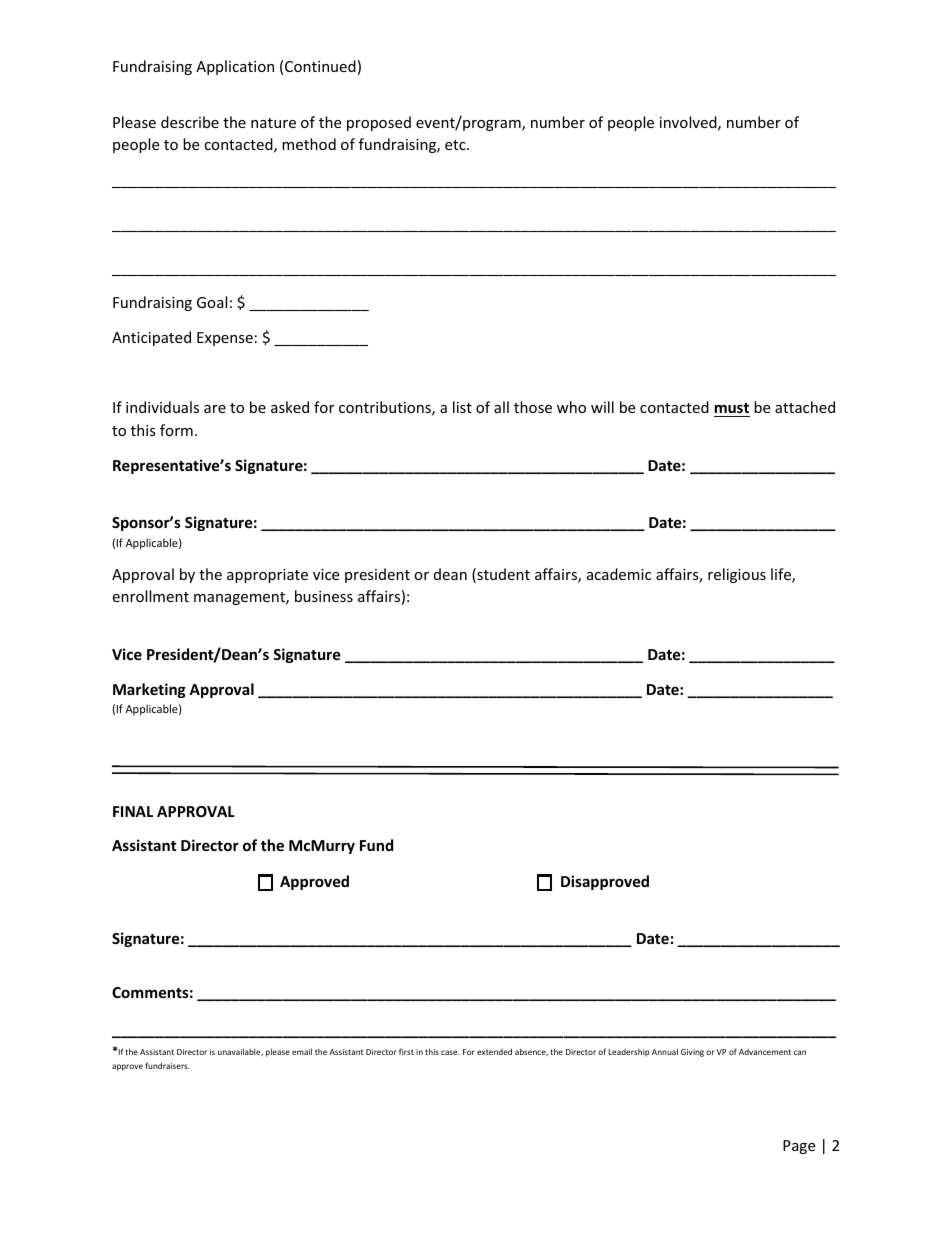 This document has width=952, height=1233. I want to click on enrollment, so click(150, 596).
